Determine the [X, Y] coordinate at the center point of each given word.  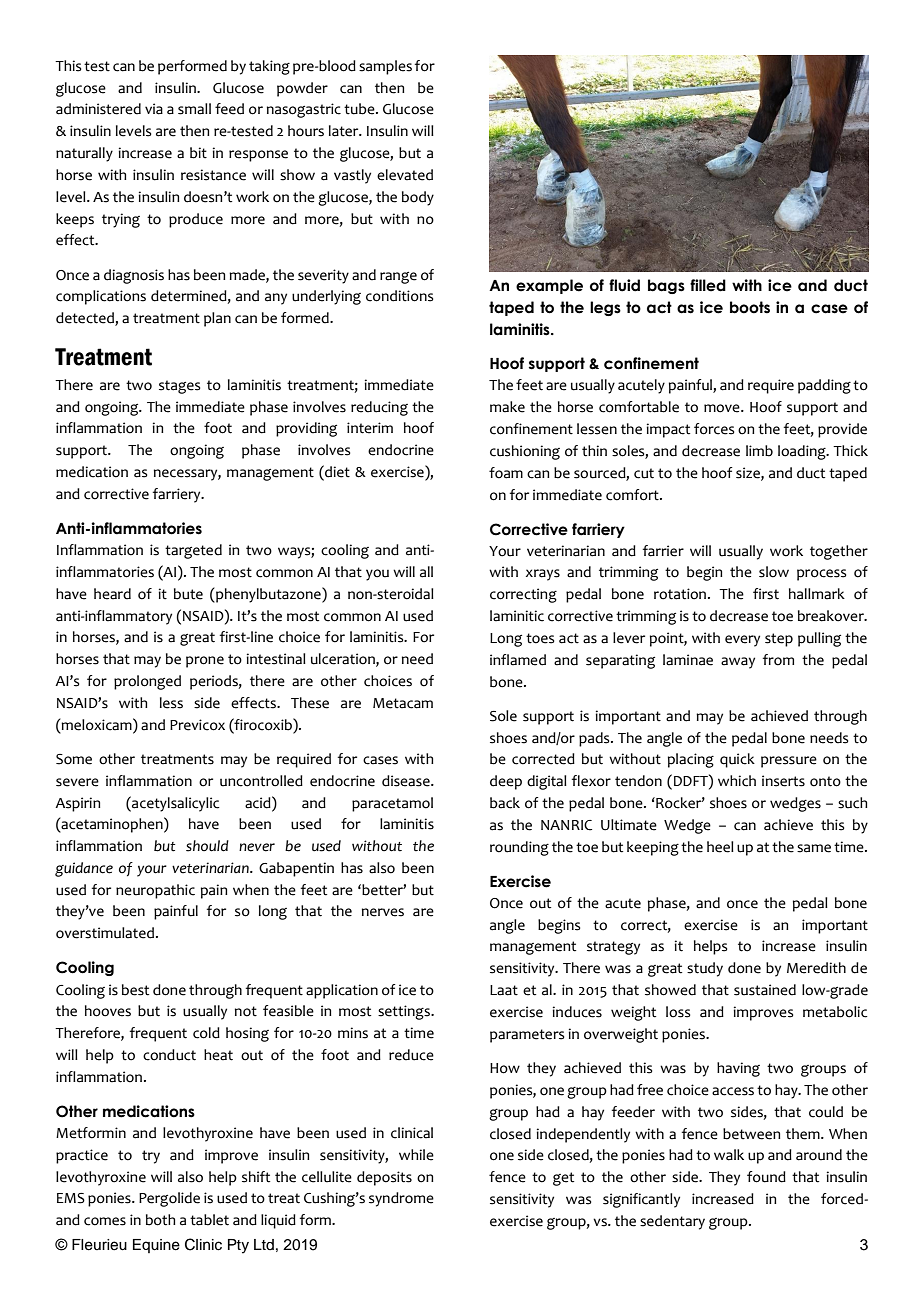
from [778, 660]
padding [824, 386]
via [154, 109]
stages [179, 387]
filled [708, 285]
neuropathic [155, 891]
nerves [383, 912]
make [507, 407]
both [160, 1220]
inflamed [518, 660]
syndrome [401, 1199]
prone [205, 662]
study [705, 969]
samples [385, 67]
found [766, 1177]
